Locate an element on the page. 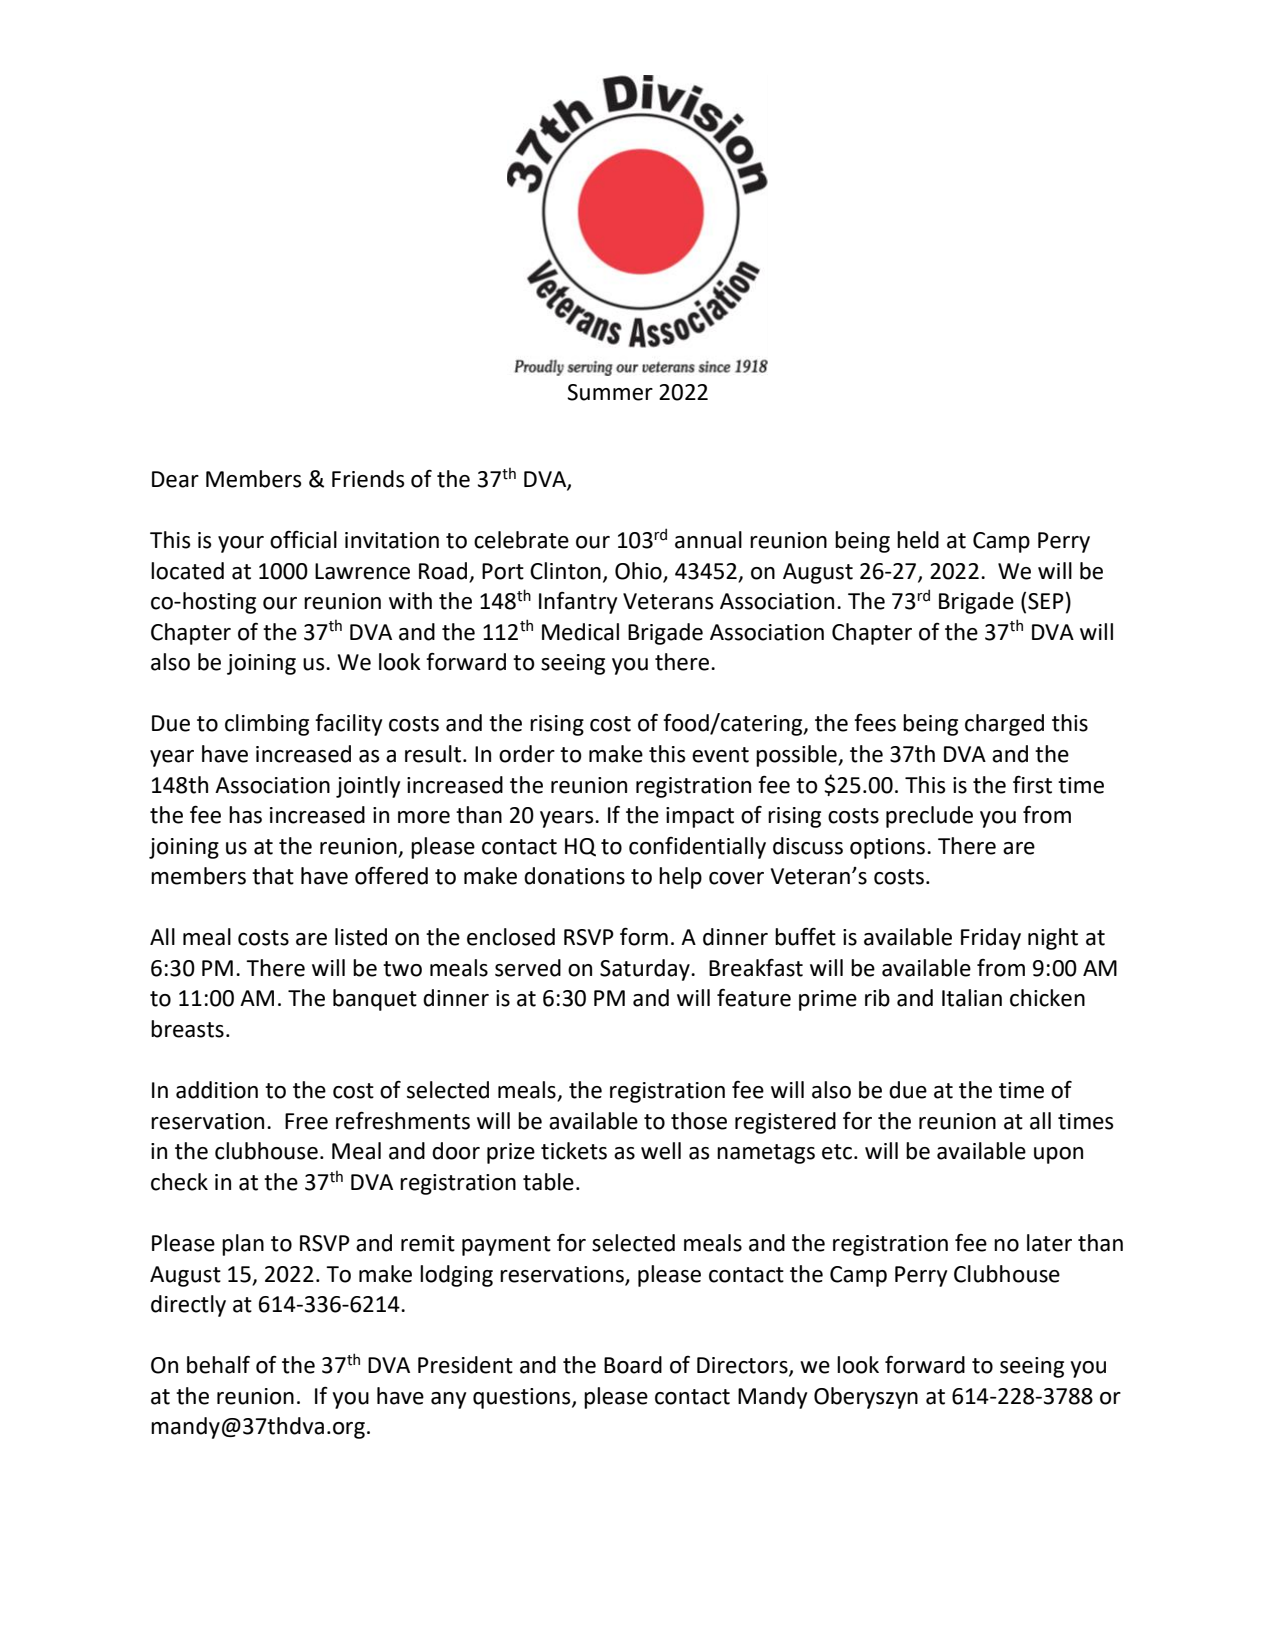 The height and width of the image is (1652, 1276). order is located at coordinates (527, 754).
